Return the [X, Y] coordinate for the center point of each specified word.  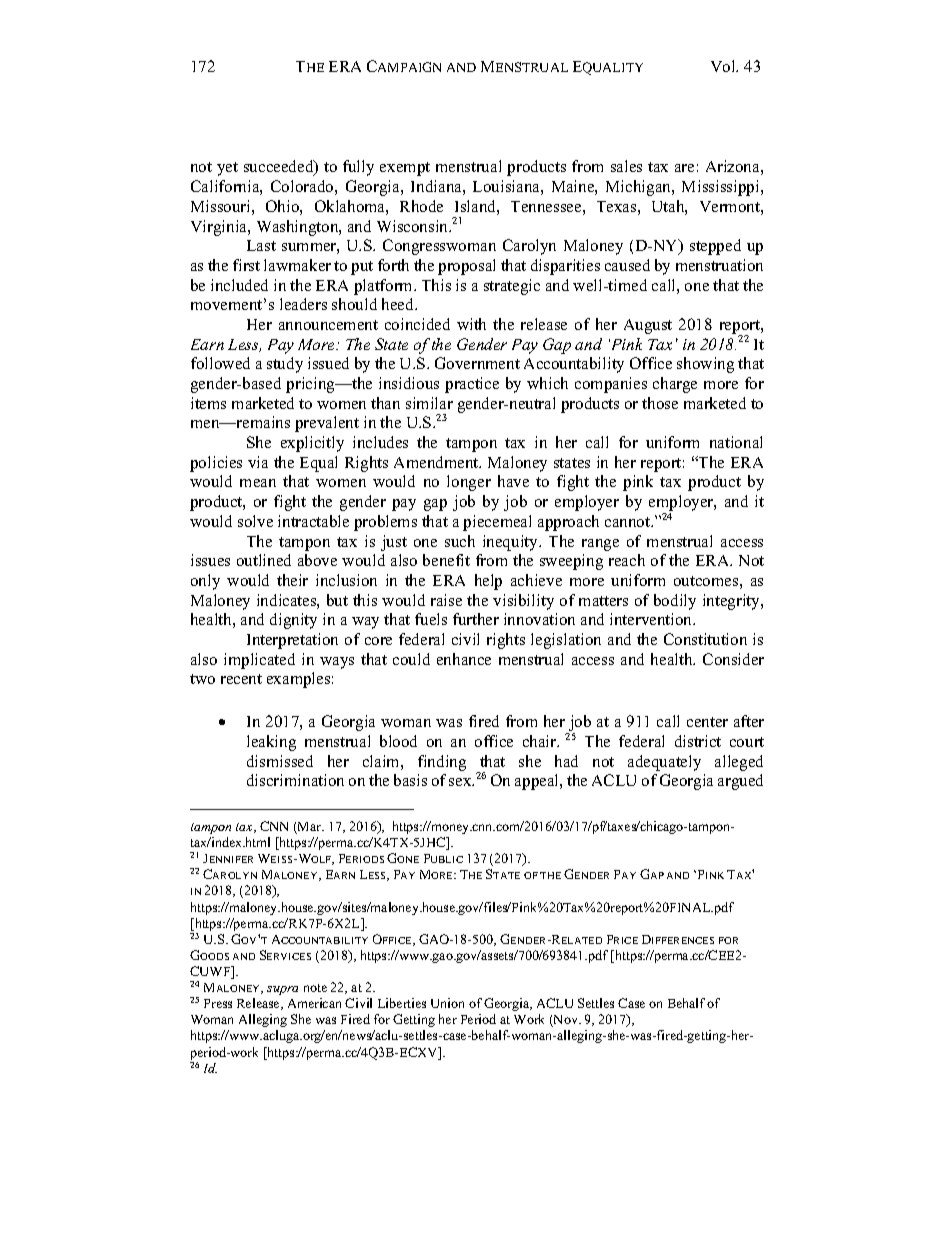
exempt [405, 169]
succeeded [280, 168]
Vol [724, 66]
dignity [293, 621]
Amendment [437, 462]
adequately [664, 763]
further [476, 619]
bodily [675, 602]
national [736, 442]
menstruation [719, 265]
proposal [466, 267]
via [258, 462]
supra [282, 990]
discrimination [295, 780]
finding [442, 763]
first [246, 265]
